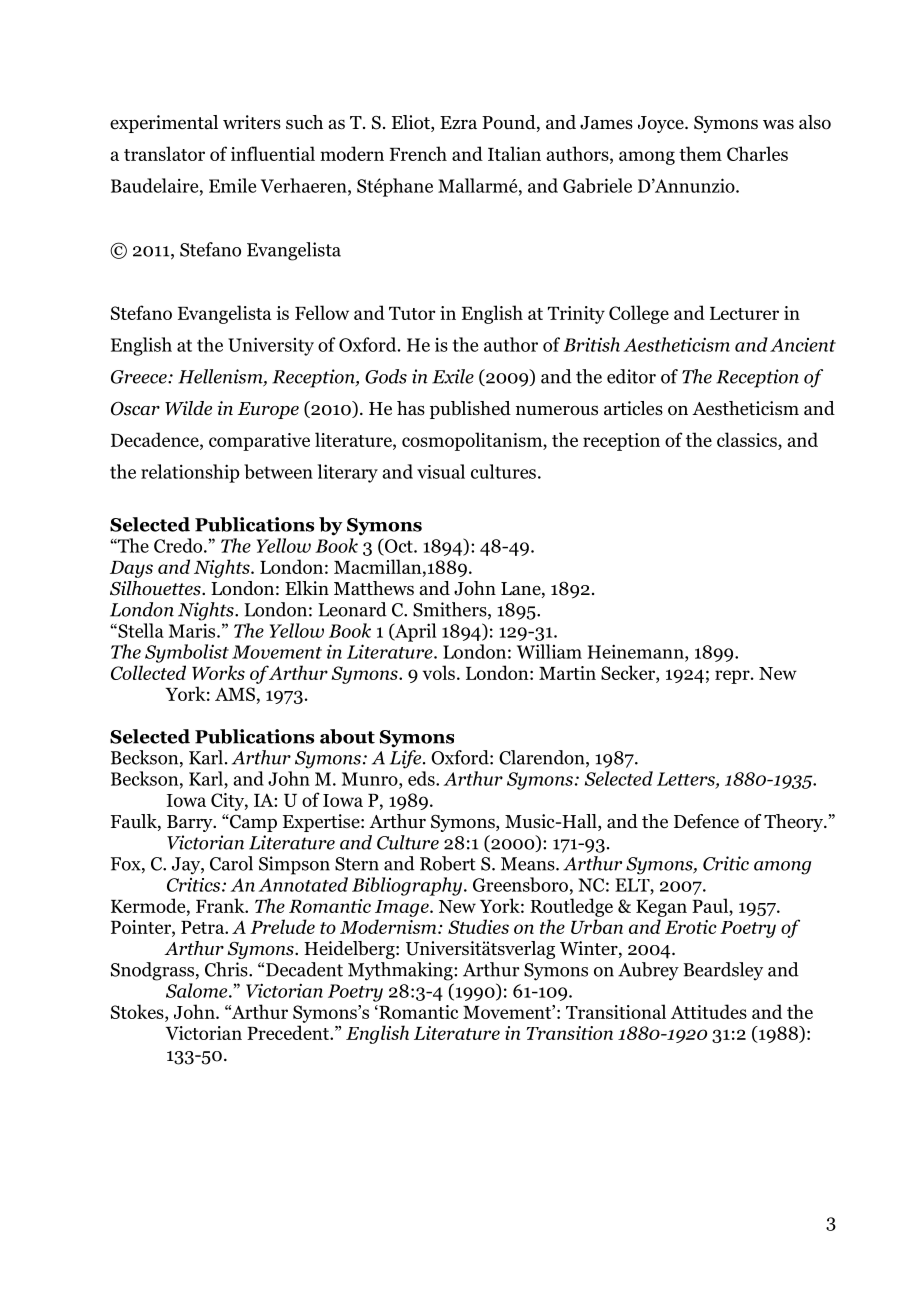 Image resolution: width=924 pixels, height=1308 pixels. What do you see at coordinates (156, 588) in the screenshot?
I see `Silhouettes` at bounding box center [156, 588].
